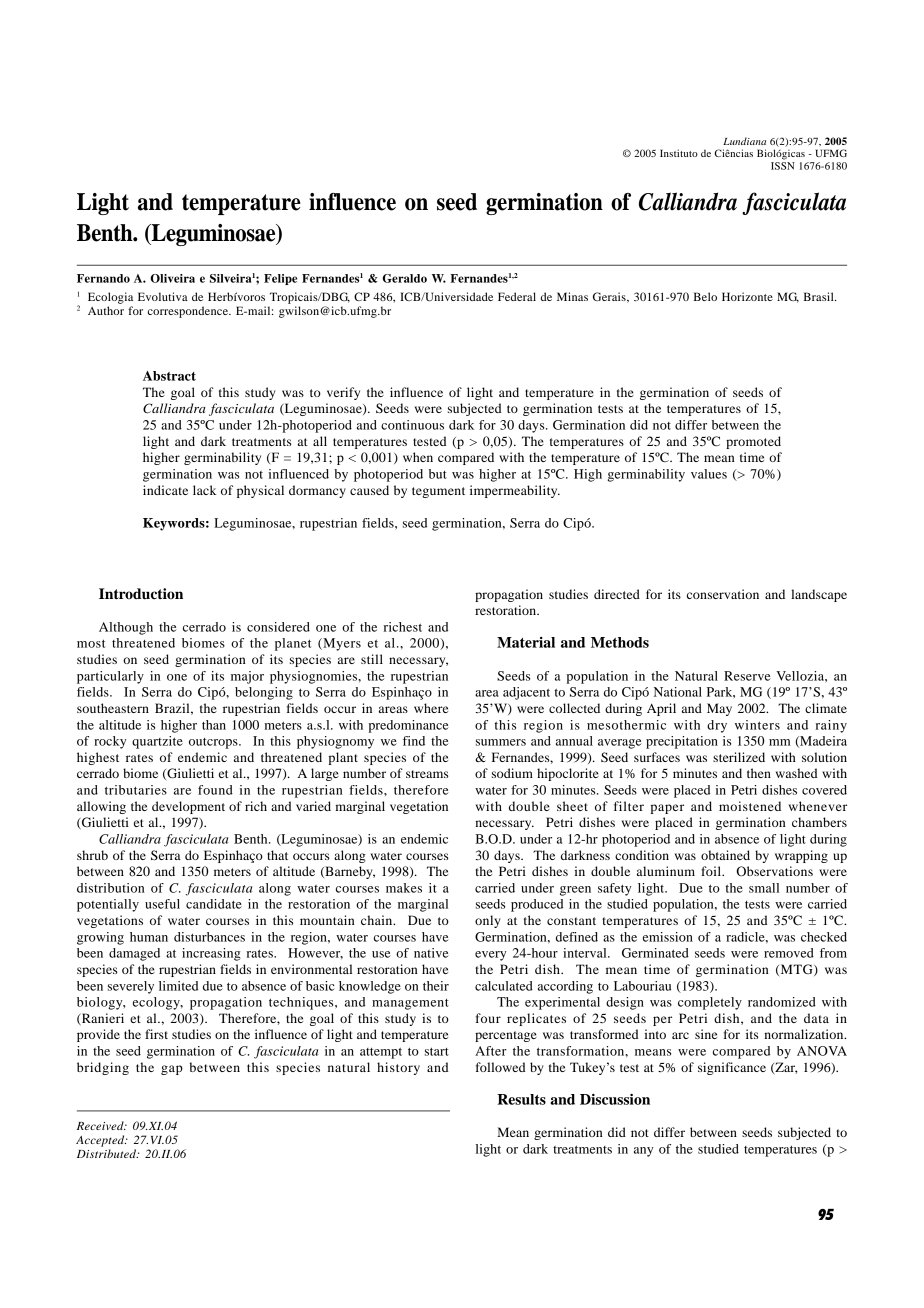 This page has width=924, height=1308. Describe the element at coordinates (404, 278) in the page. I see `Geraldo` at that location.
